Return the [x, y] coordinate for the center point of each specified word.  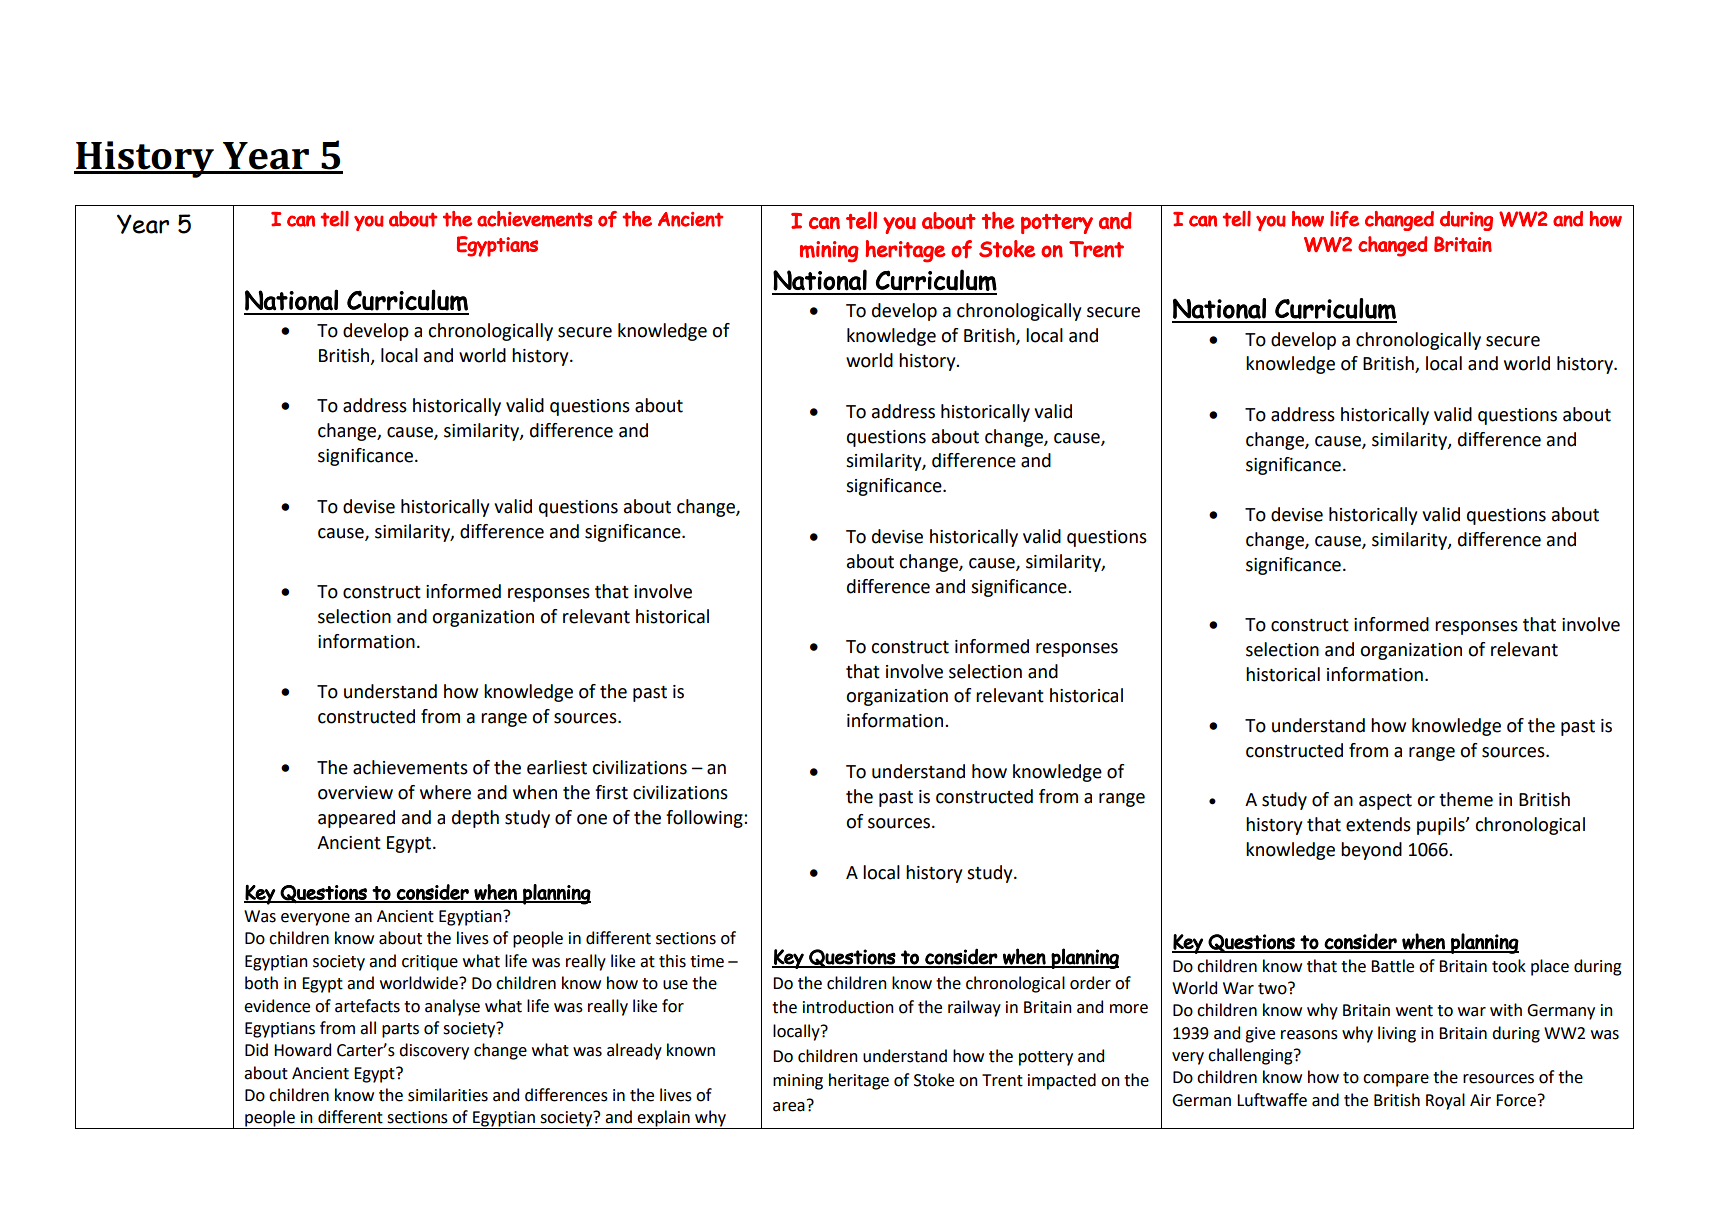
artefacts [367, 1006]
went [1414, 1011]
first [611, 792]
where [445, 792]
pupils [1442, 826]
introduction [848, 1007]
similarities [448, 1095]
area [789, 1107]
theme [1466, 799]
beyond [1371, 851]
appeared [356, 819]
